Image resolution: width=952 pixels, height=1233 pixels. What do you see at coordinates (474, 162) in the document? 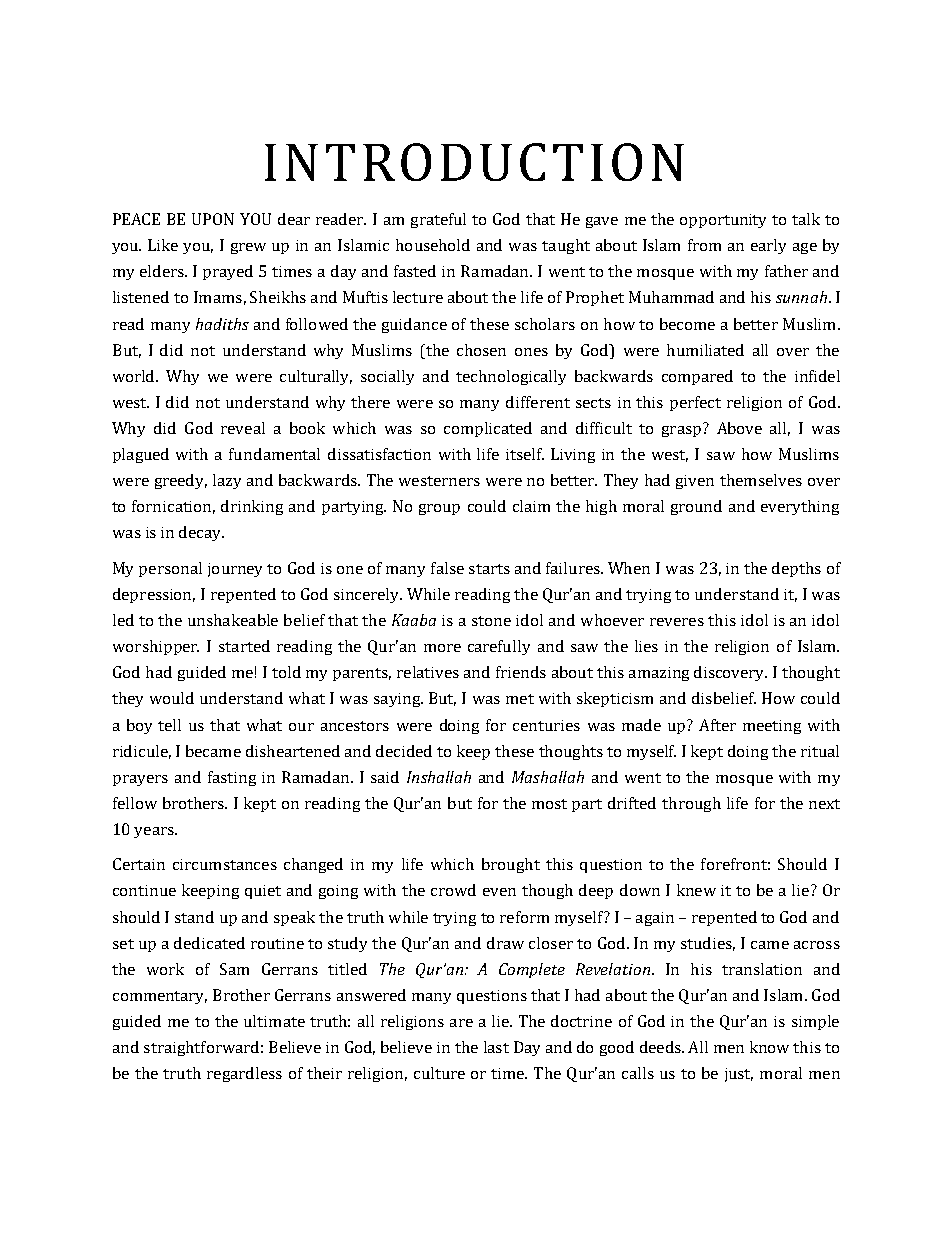
I see `INTRODUCTION` at bounding box center [474, 162].
